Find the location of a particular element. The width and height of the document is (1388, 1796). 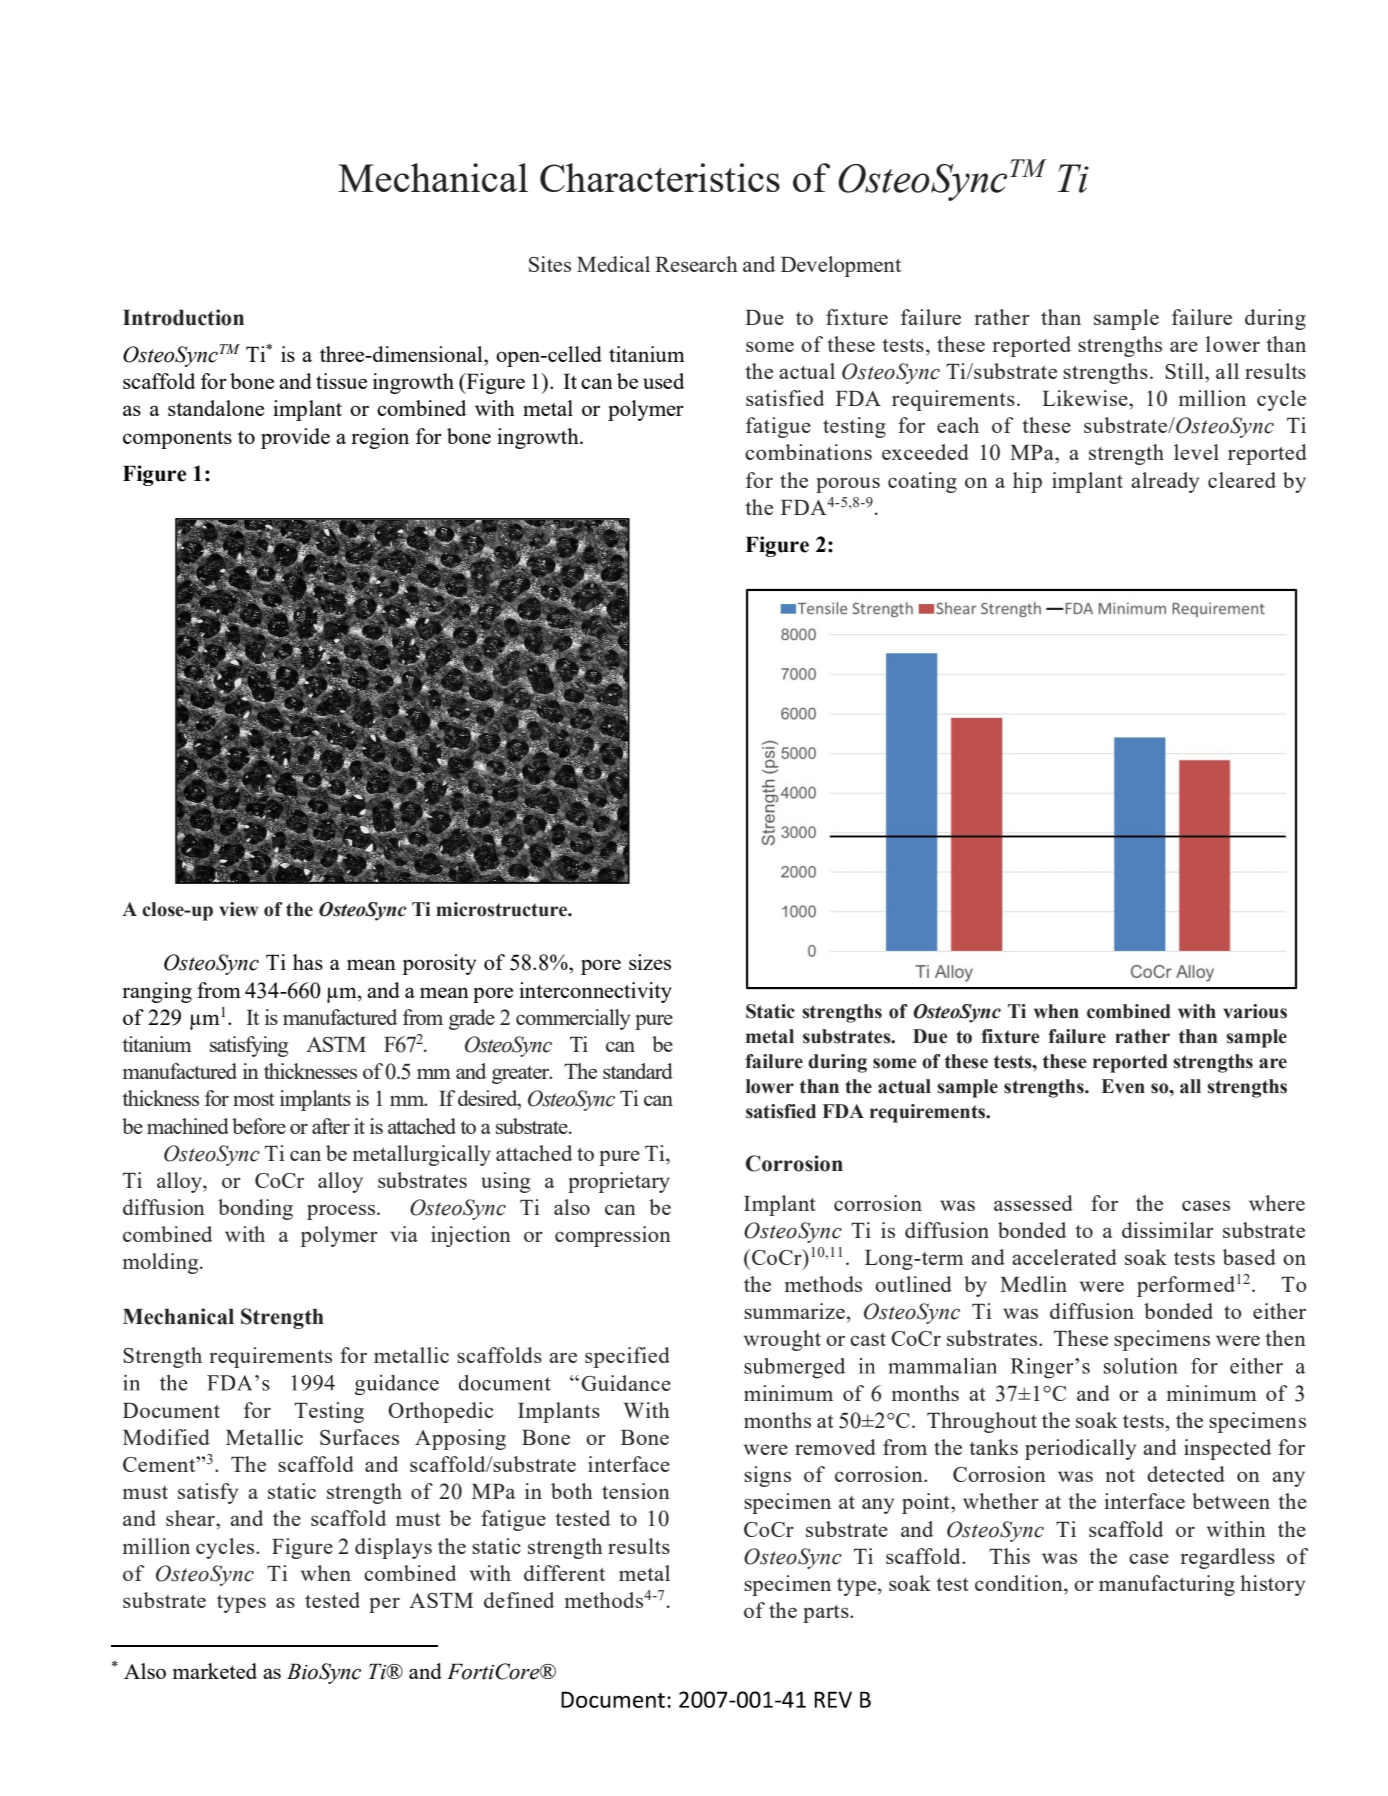

summarize is located at coordinates (794, 1311).
